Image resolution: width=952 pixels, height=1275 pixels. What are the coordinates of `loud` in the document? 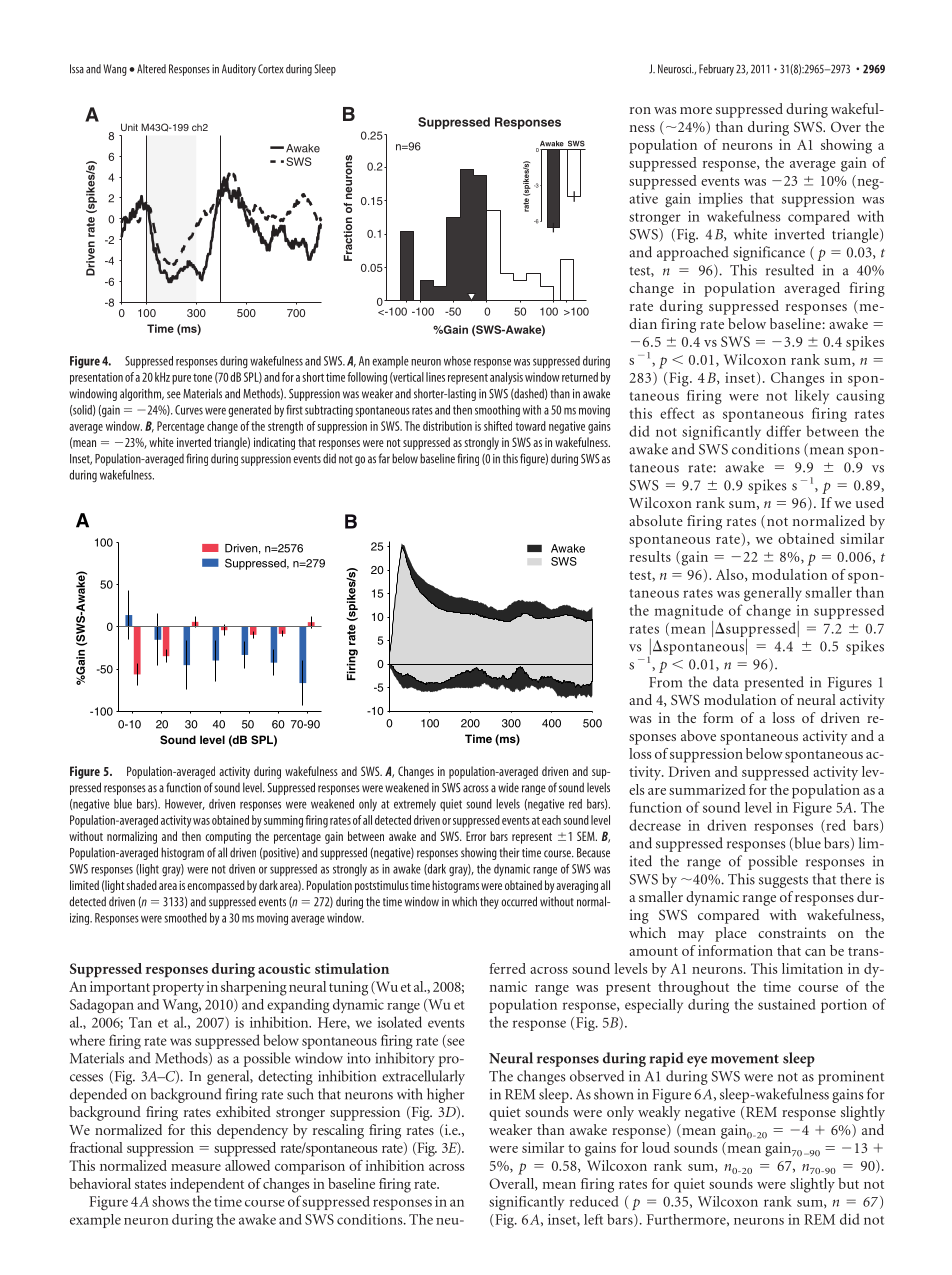 It's located at (656, 1147).
